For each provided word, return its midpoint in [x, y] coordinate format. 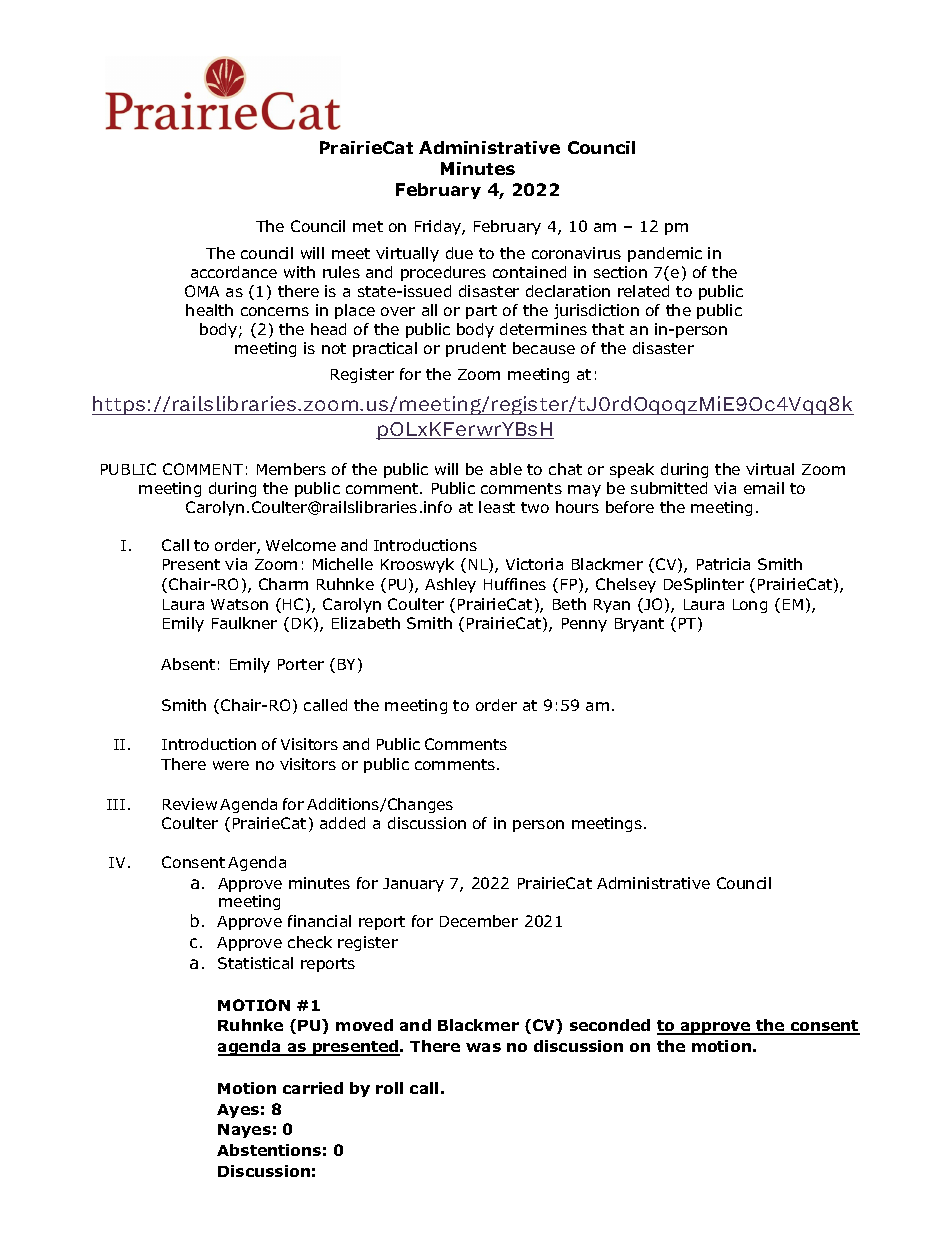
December [479, 921]
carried [313, 1088]
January [413, 885]
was [483, 1047]
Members [291, 469]
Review [190, 804]
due [459, 253]
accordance [234, 272]
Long [750, 606]
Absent [188, 664]
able [506, 469]
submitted [669, 488]
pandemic [665, 254]
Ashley [450, 585]
